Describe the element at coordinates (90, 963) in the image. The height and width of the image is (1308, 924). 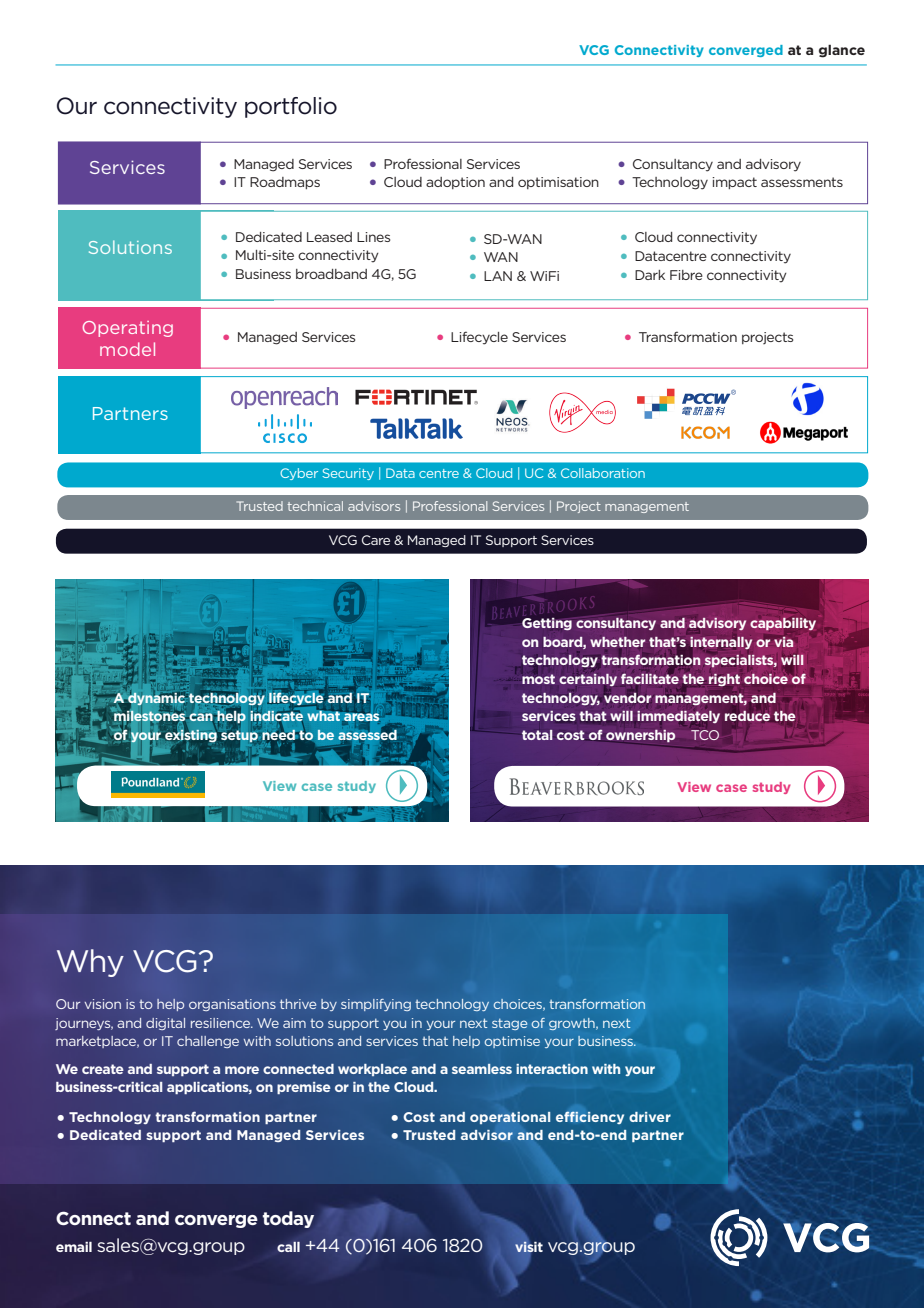
I see `Why` at that location.
